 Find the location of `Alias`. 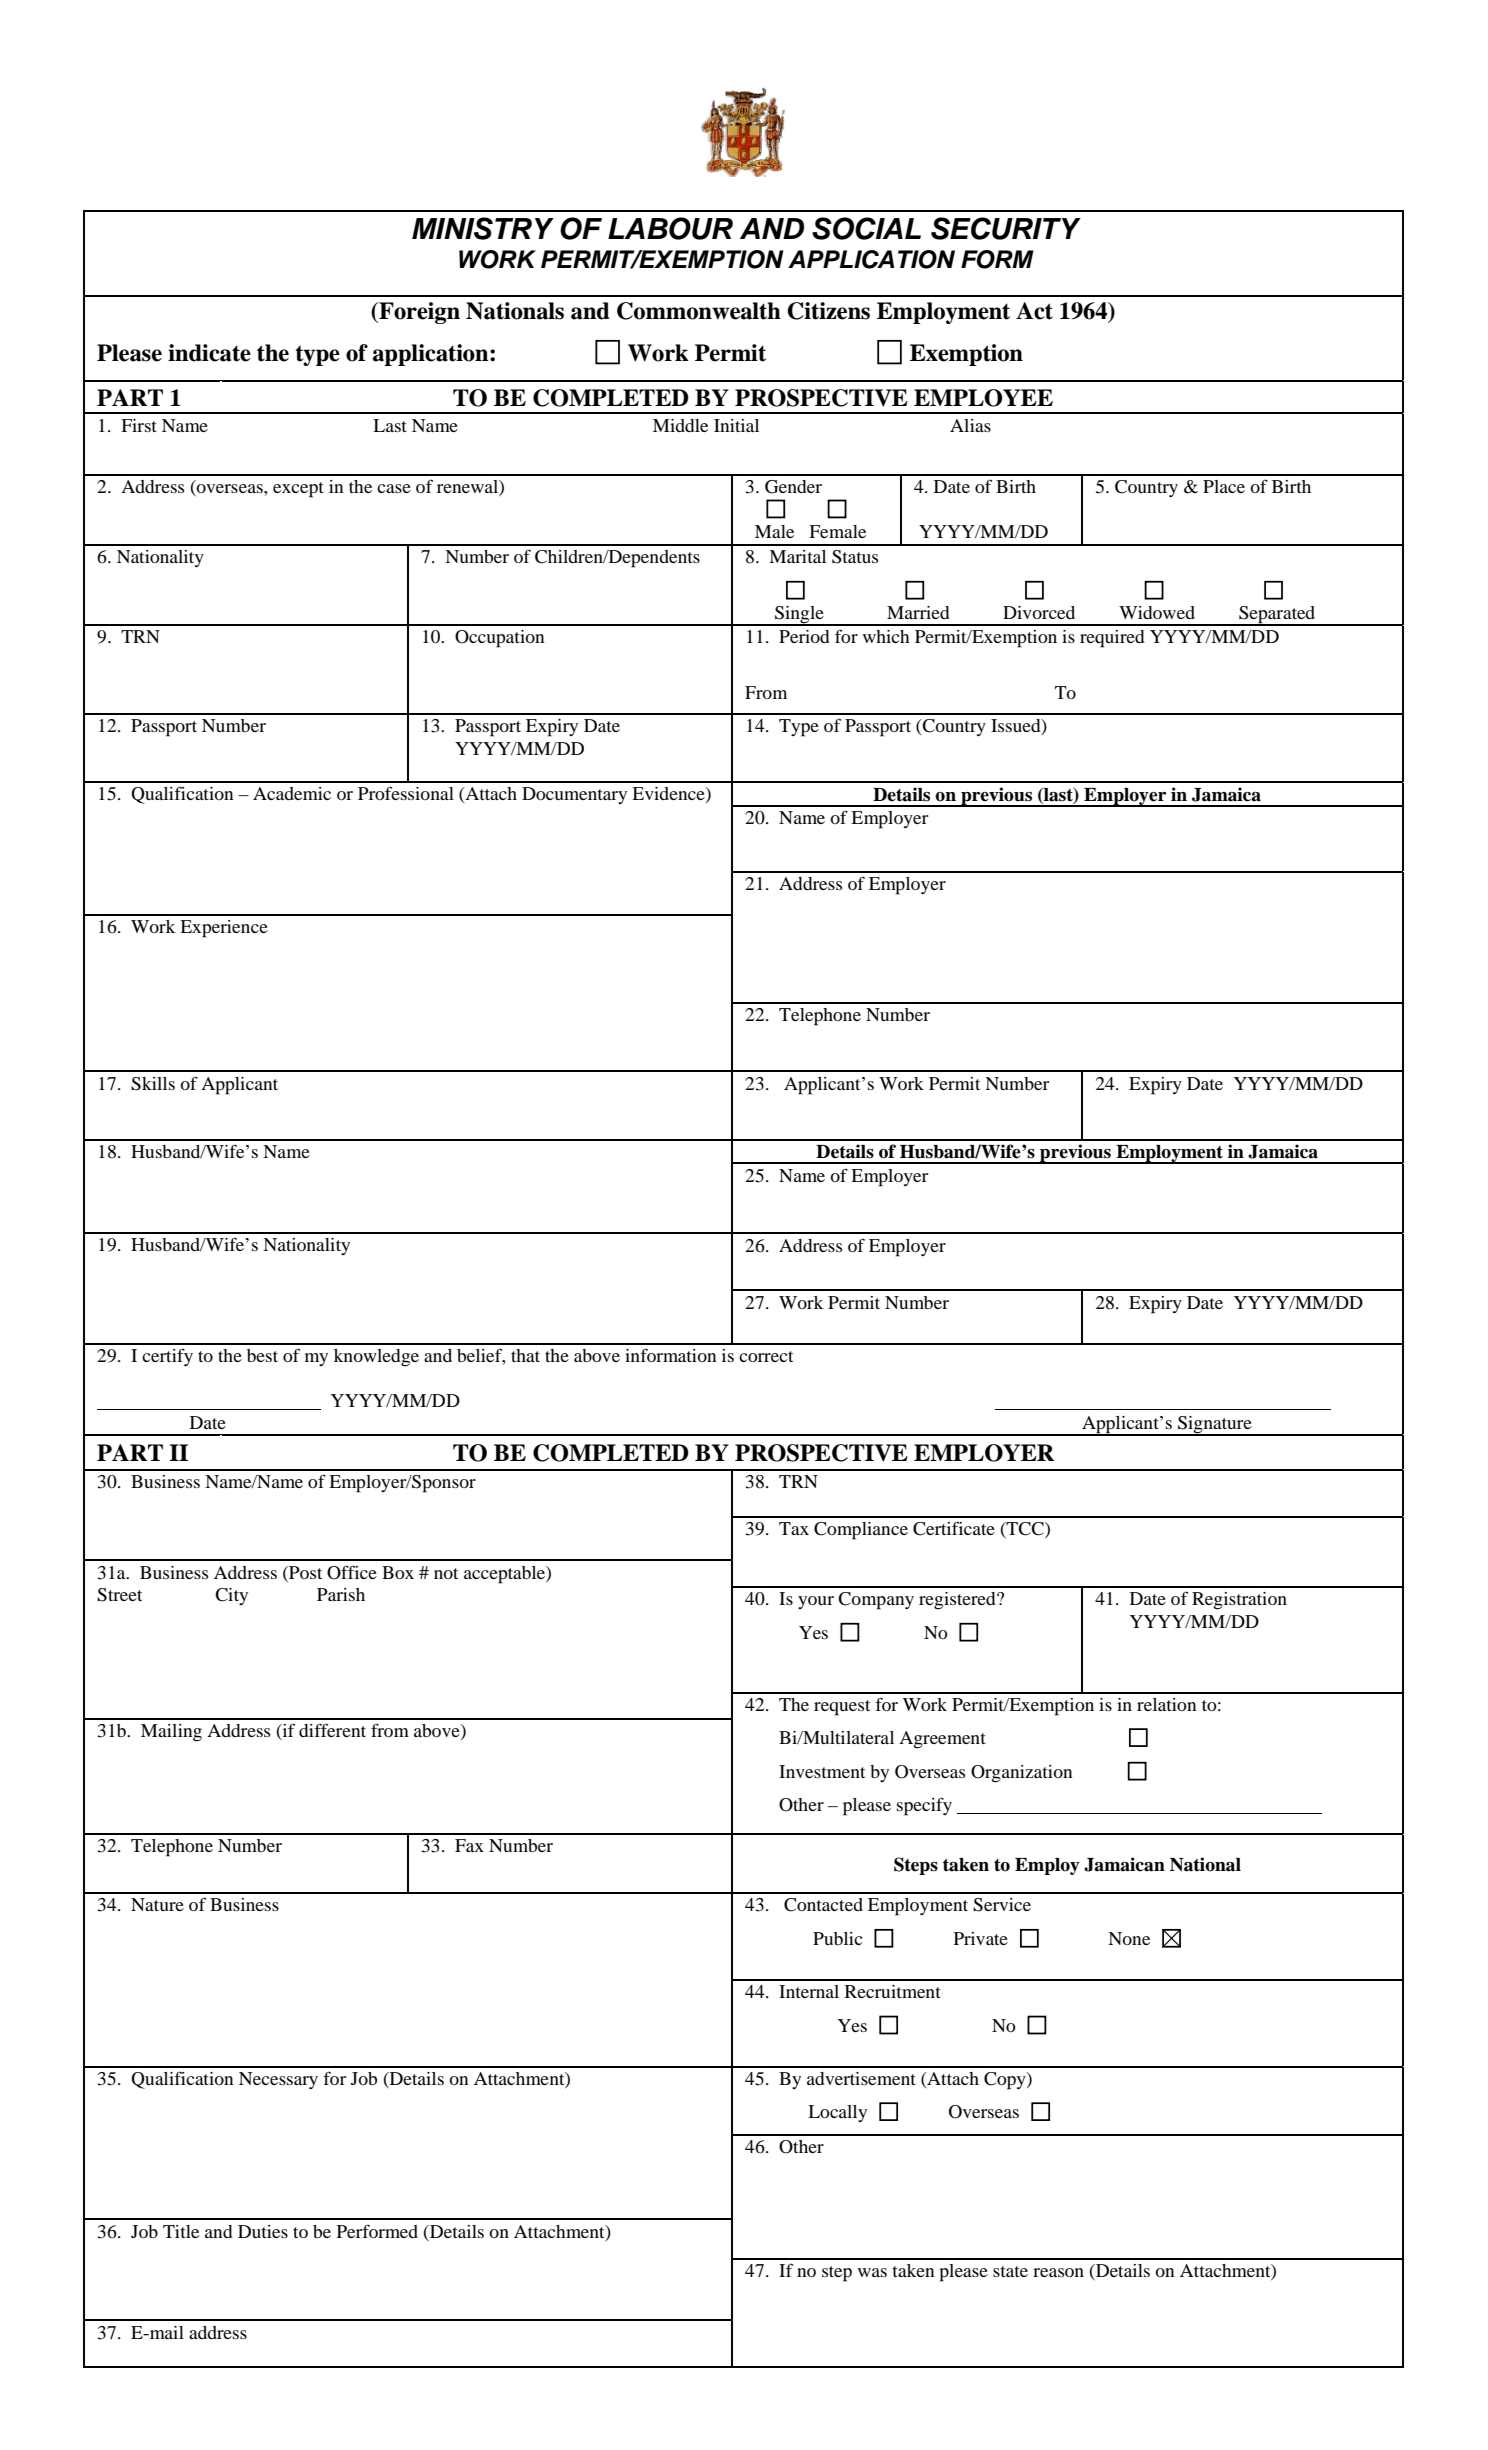

Alias is located at coordinates (970, 425).
